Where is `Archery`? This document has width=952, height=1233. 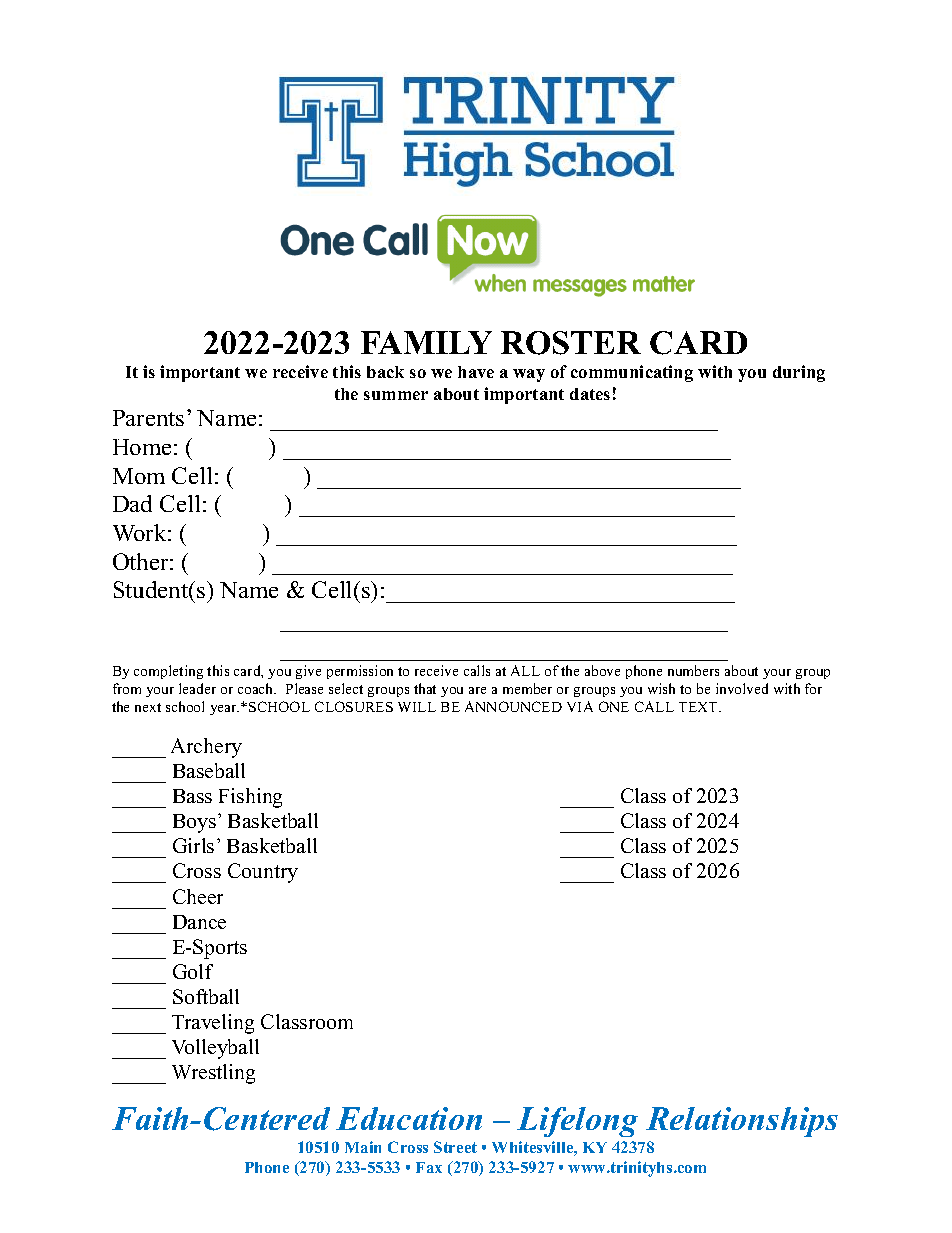
Archery is located at coordinates (206, 748).
